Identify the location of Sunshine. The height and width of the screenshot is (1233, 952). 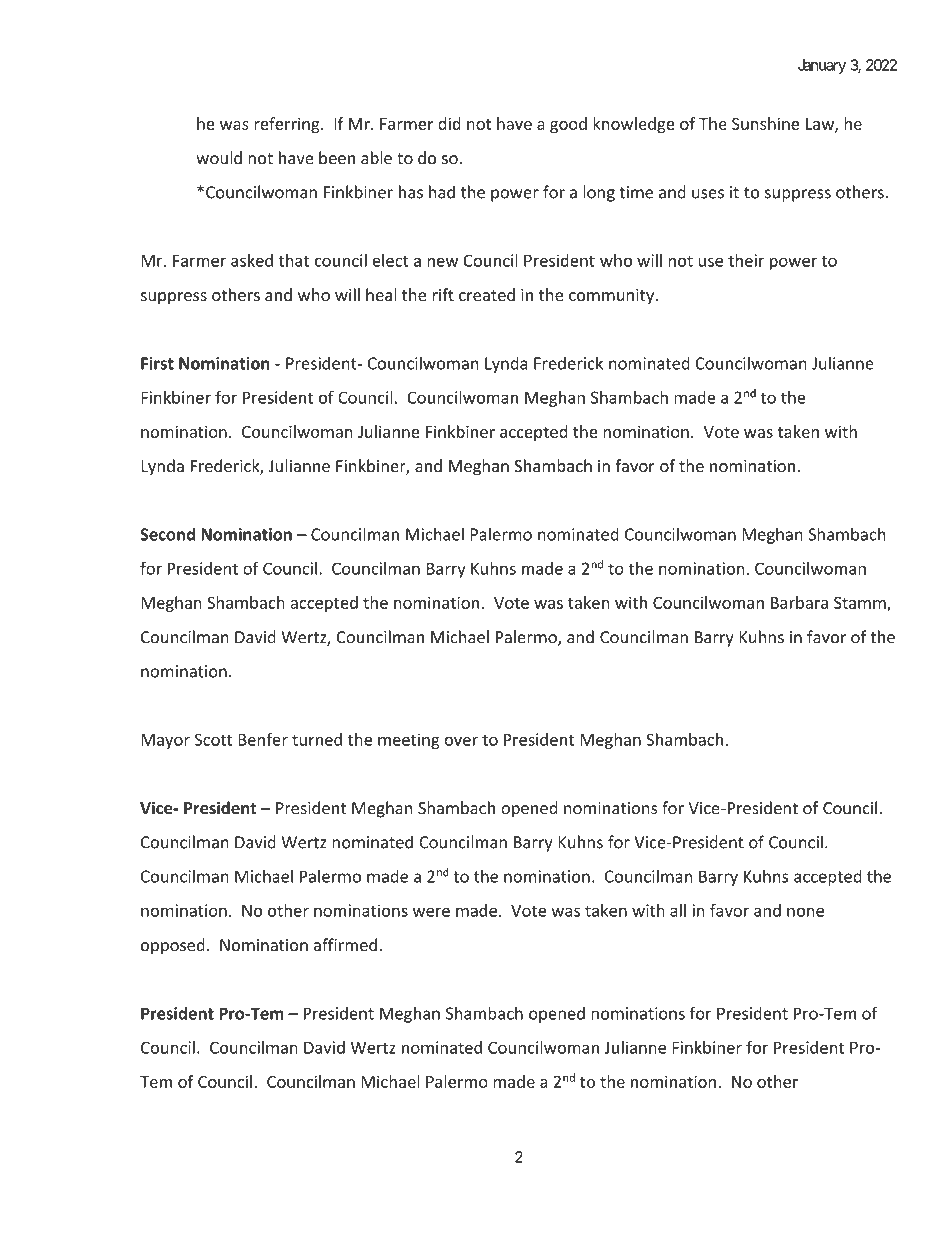
(765, 123).
